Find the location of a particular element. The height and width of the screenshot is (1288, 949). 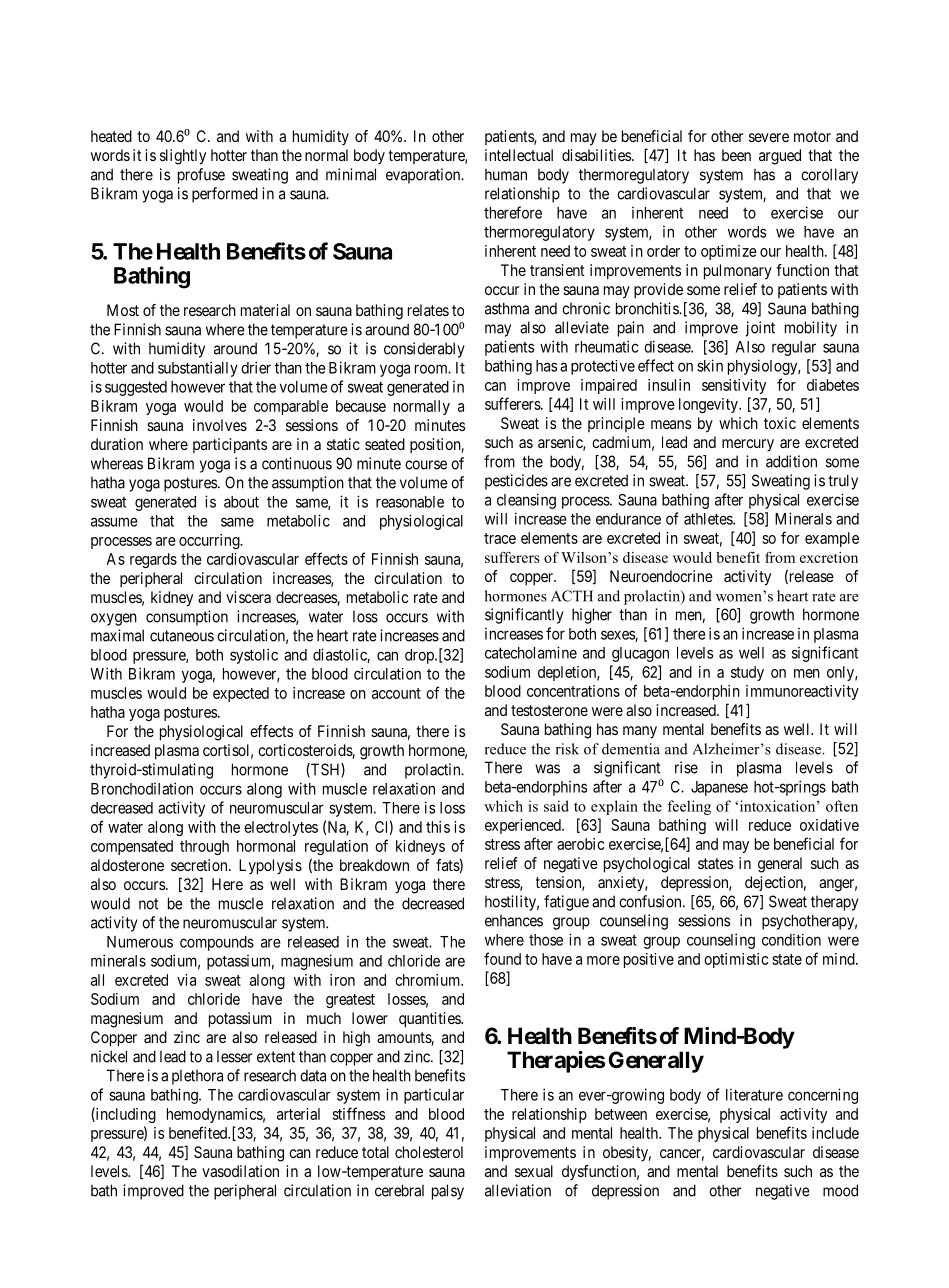

been is located at coordinates (736, 155).
